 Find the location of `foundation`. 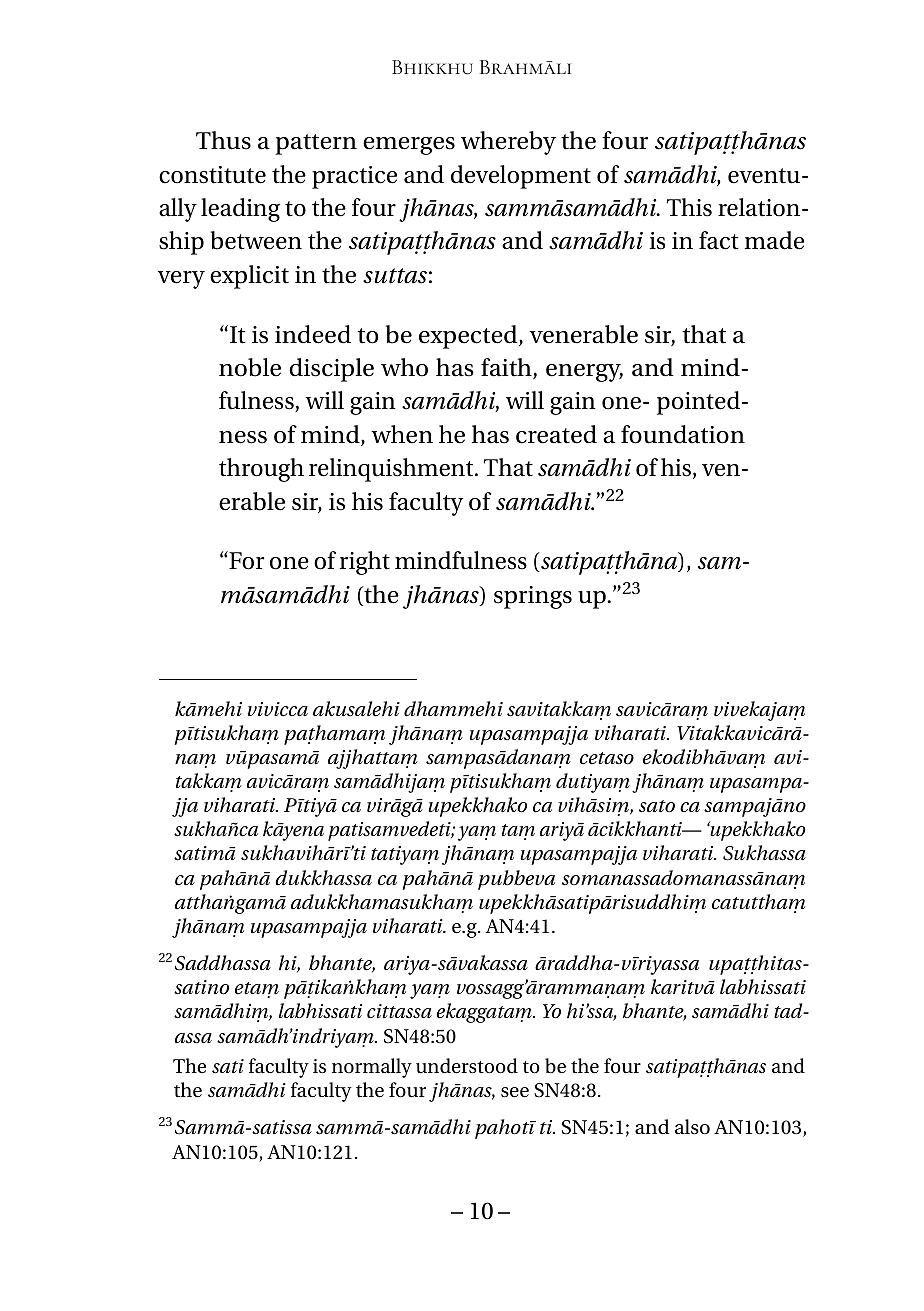

foundation is located at coordinates (683, 434).
